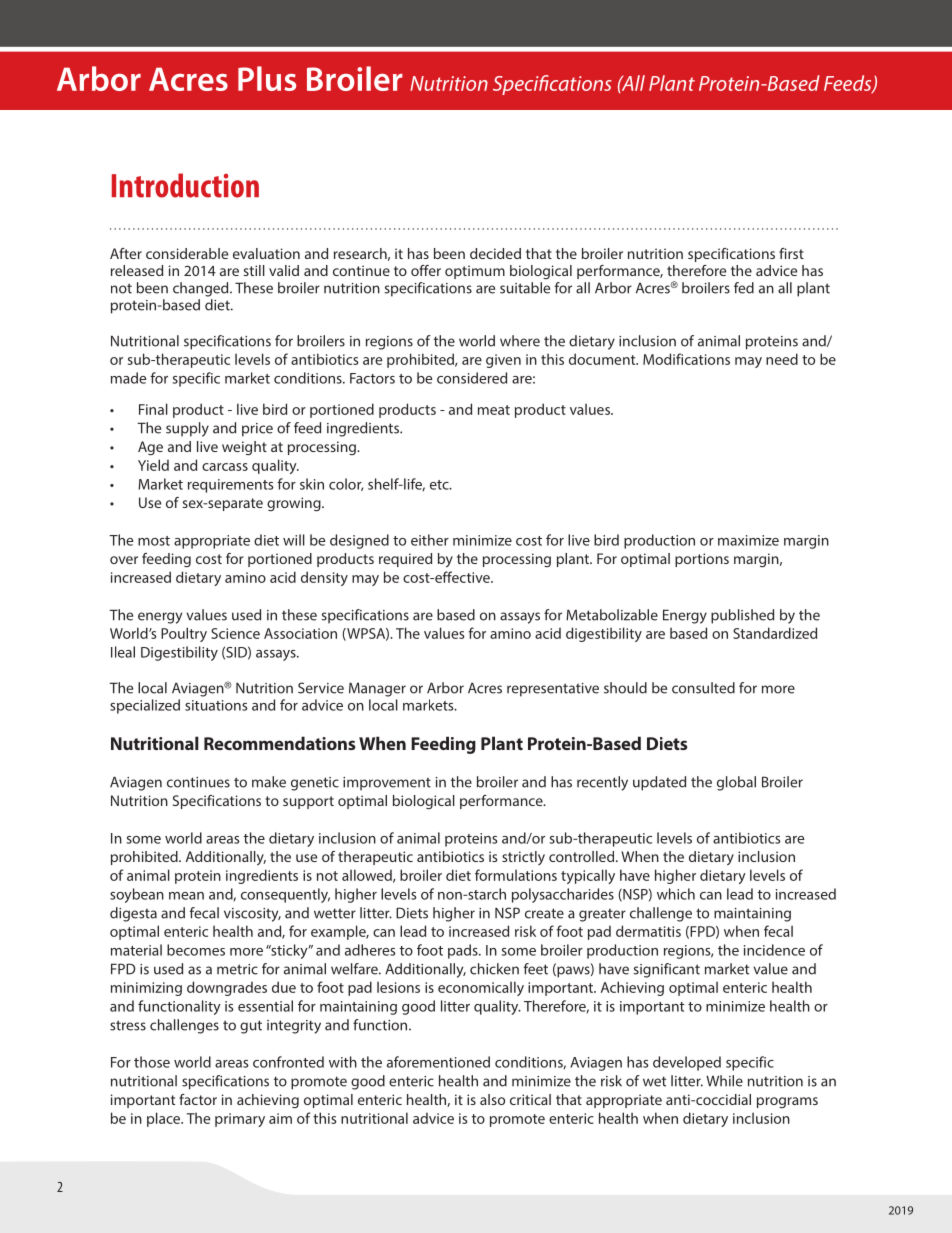 This image has height=1233, width=952. I want to click on While, so click(724, 1081).
